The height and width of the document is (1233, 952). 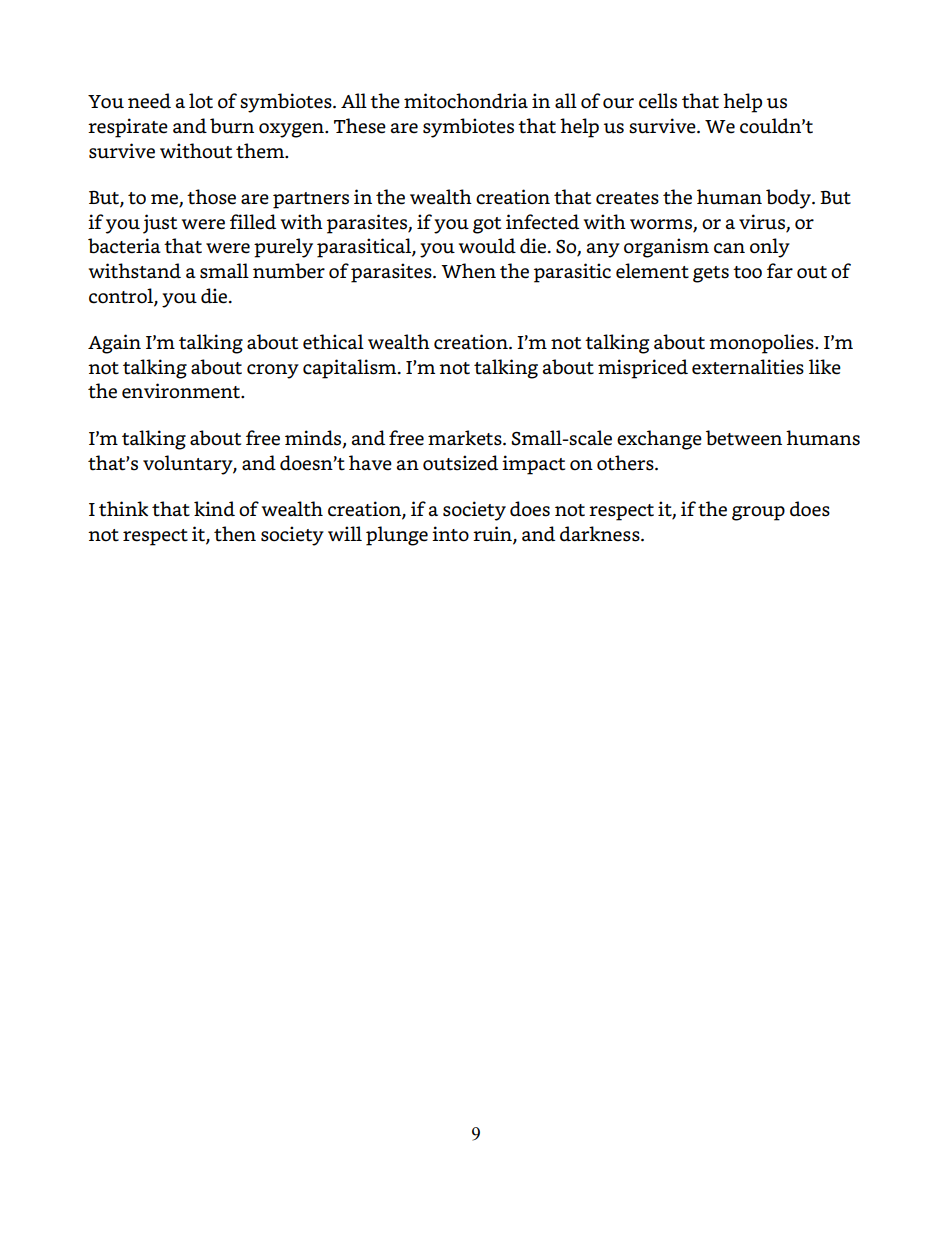 What do you see at coordinates (658, 101) in the document?
I see `cells` at bounding box center [658, 101].
